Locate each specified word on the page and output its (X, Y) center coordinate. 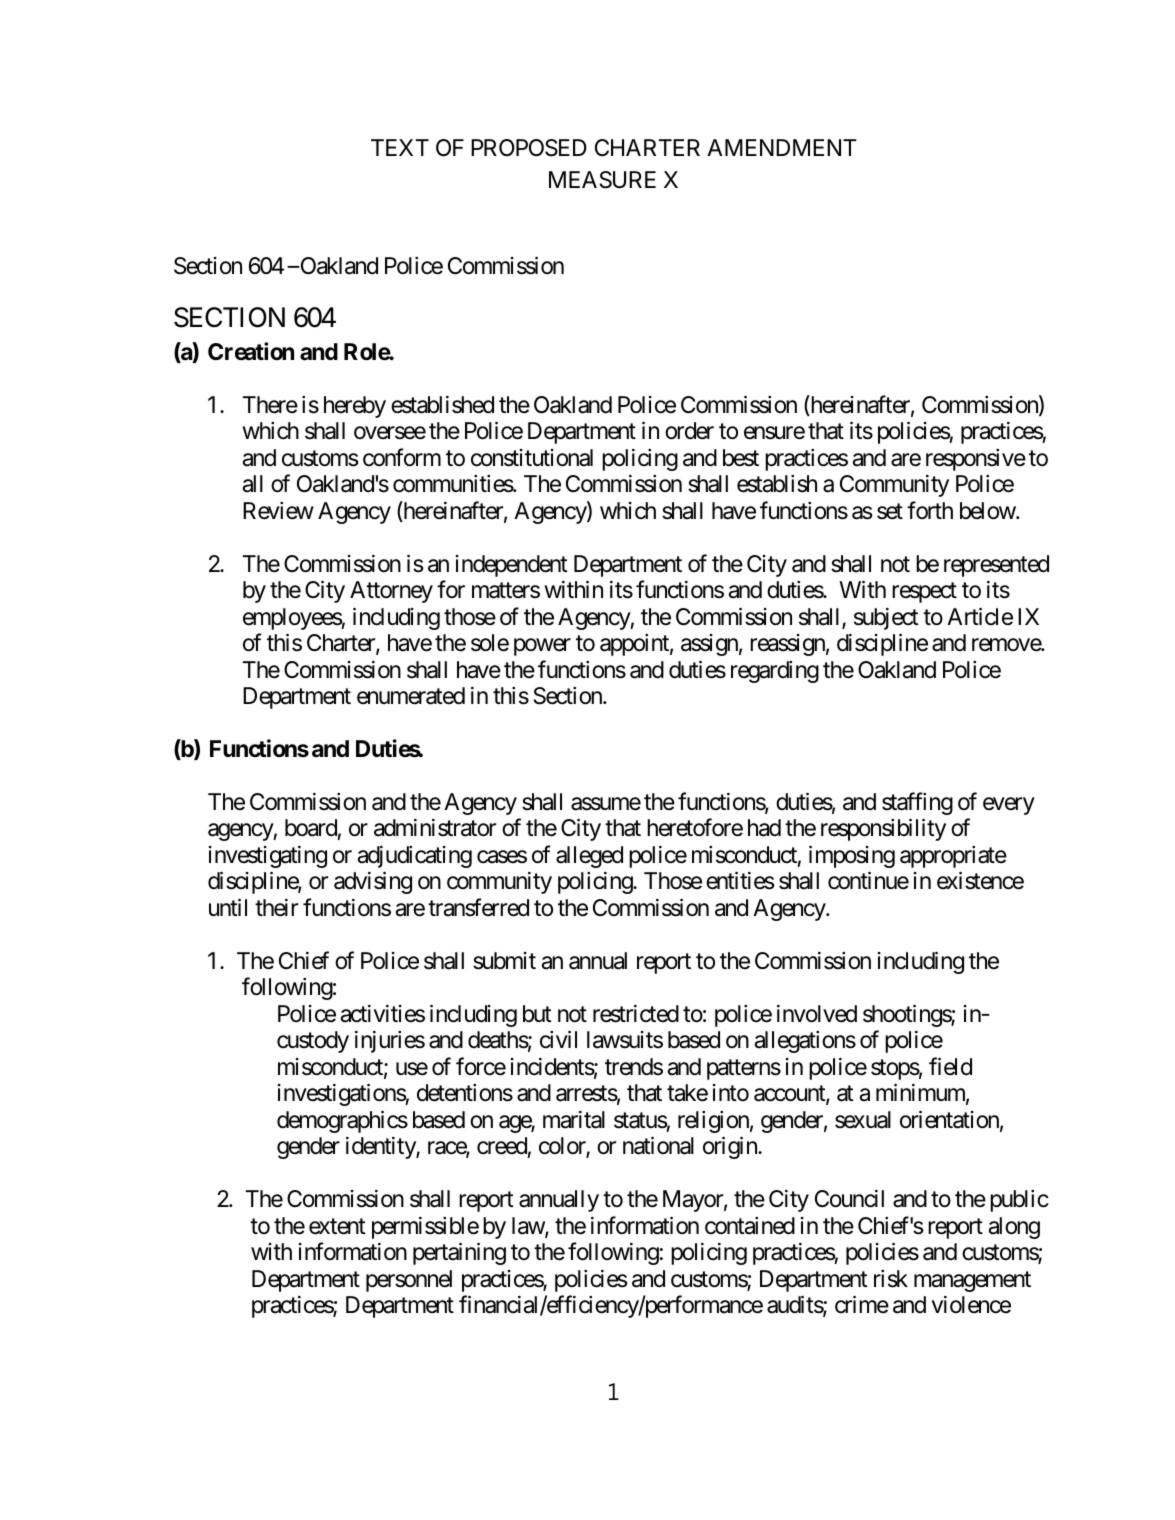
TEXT (400, 147)
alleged (589, 857)
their (276, 908)
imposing (852, 856)
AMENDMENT (782, 147)
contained (750, 1226)
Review (278, 511)
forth (930, 510)
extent (337, 1226)
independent (512, 566)
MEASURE (602, 180)
